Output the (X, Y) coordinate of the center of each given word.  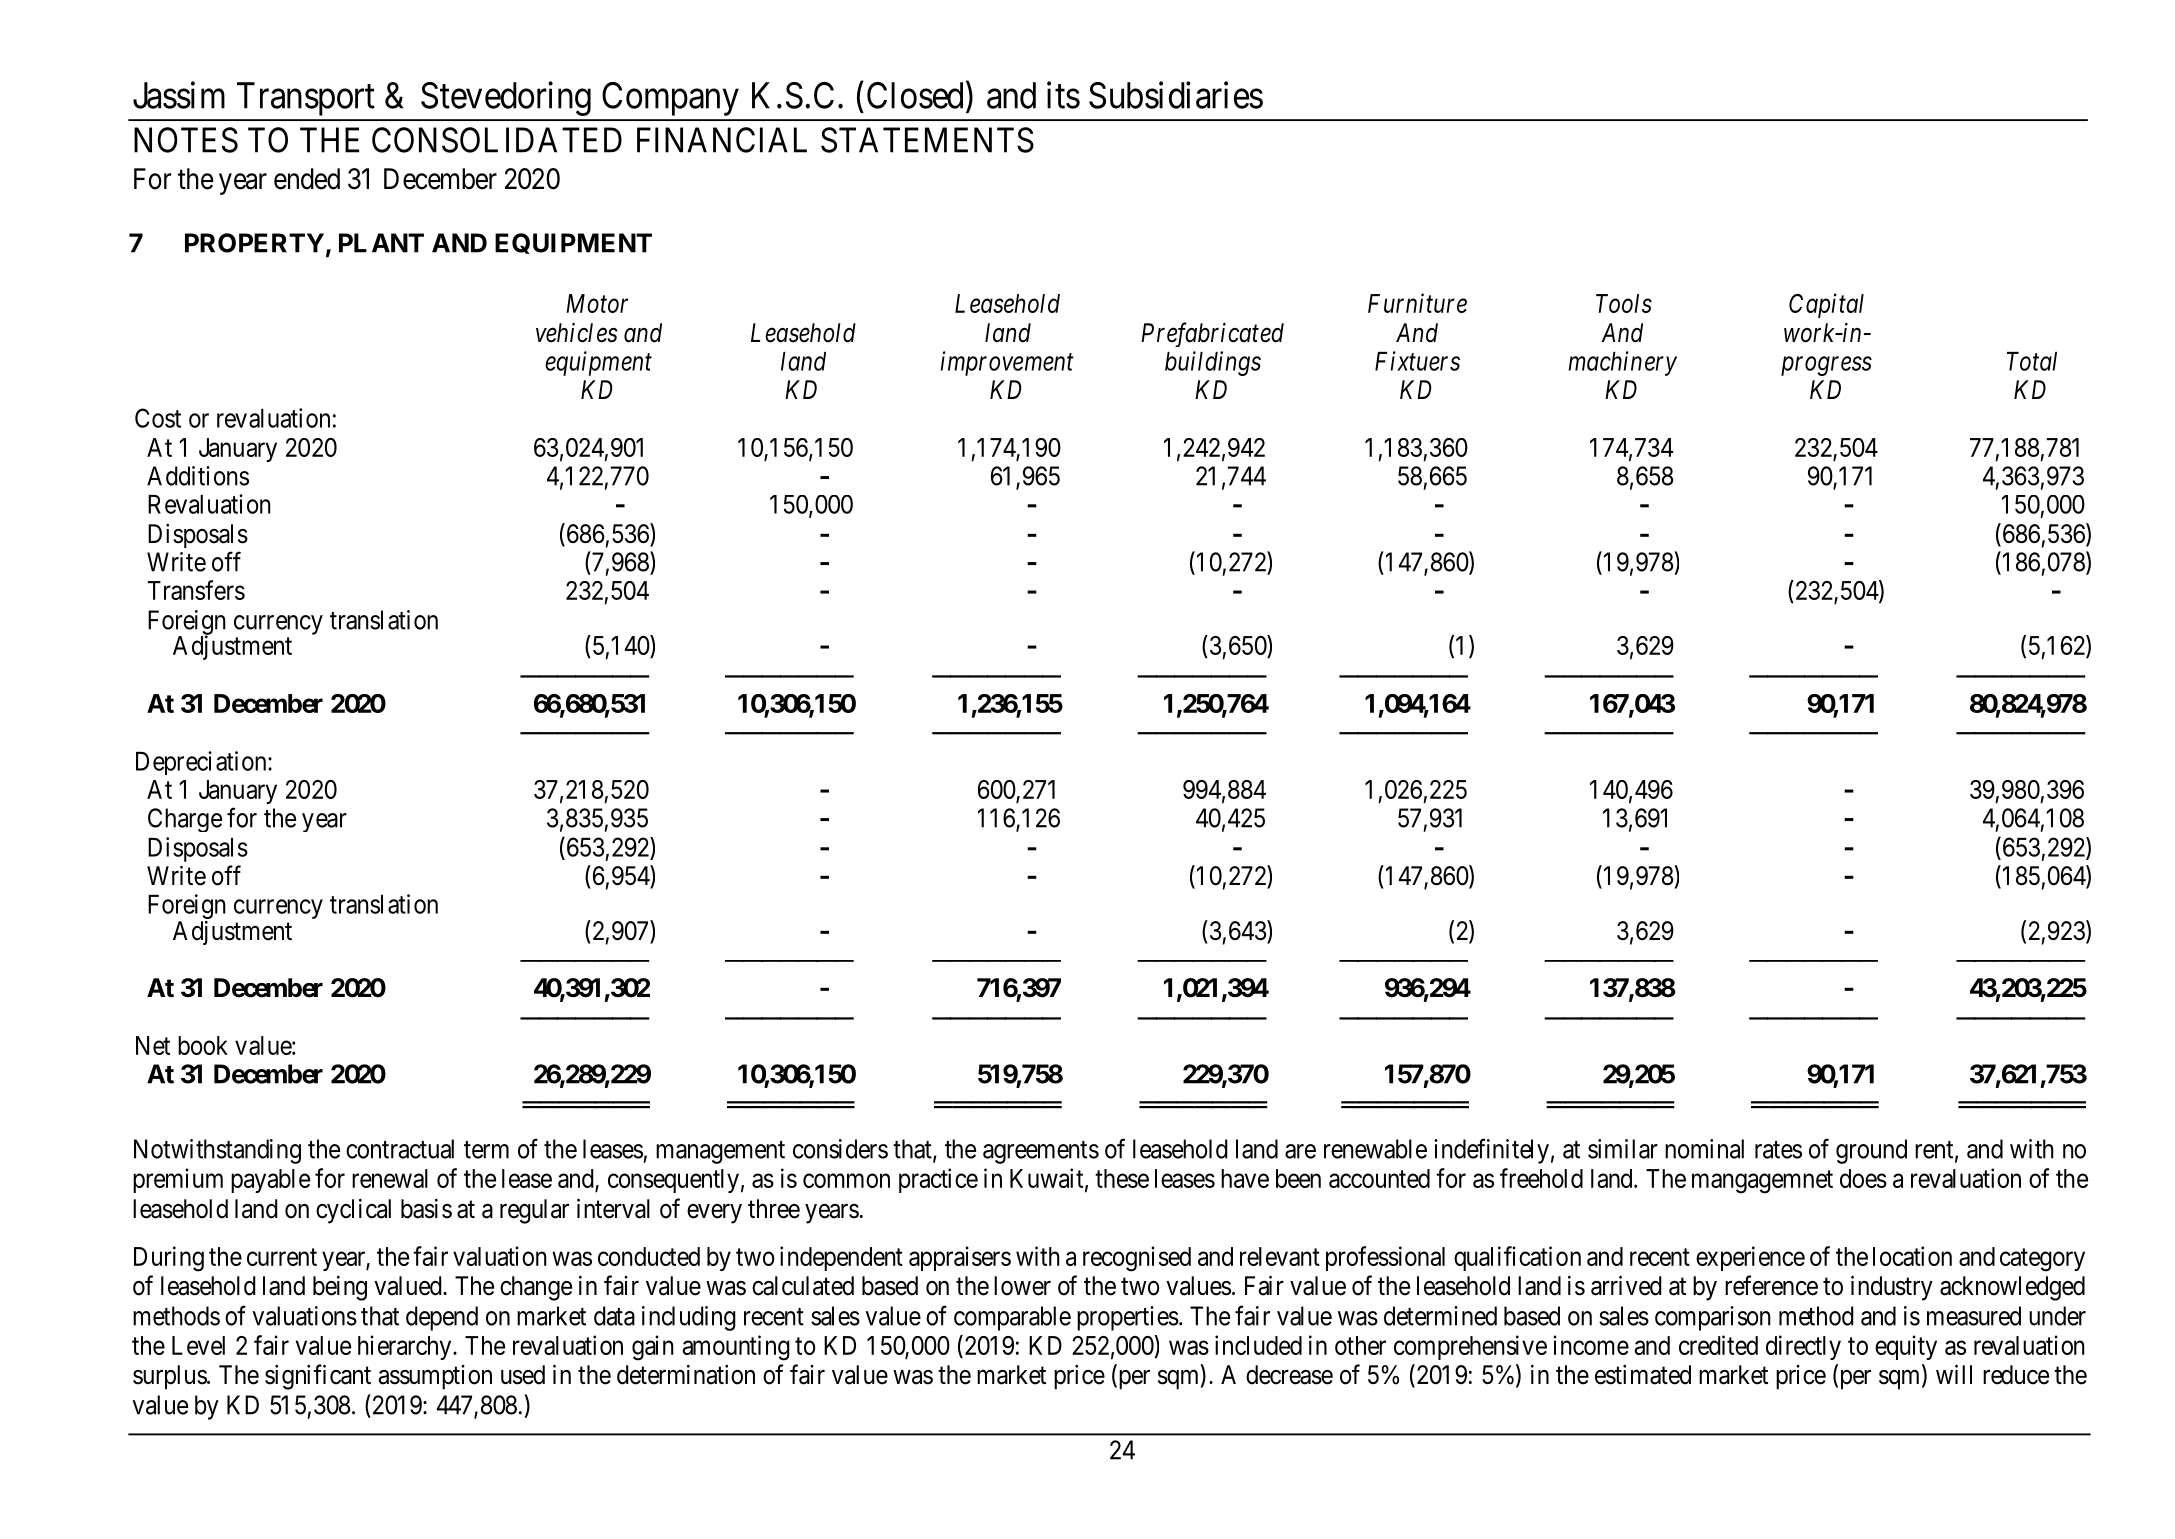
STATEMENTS (927, 140)
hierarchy (406, 1347)
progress (1826, 366)
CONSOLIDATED (497, 140)
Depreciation (202, 763)
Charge (185, 820)
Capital (1826, 305)
